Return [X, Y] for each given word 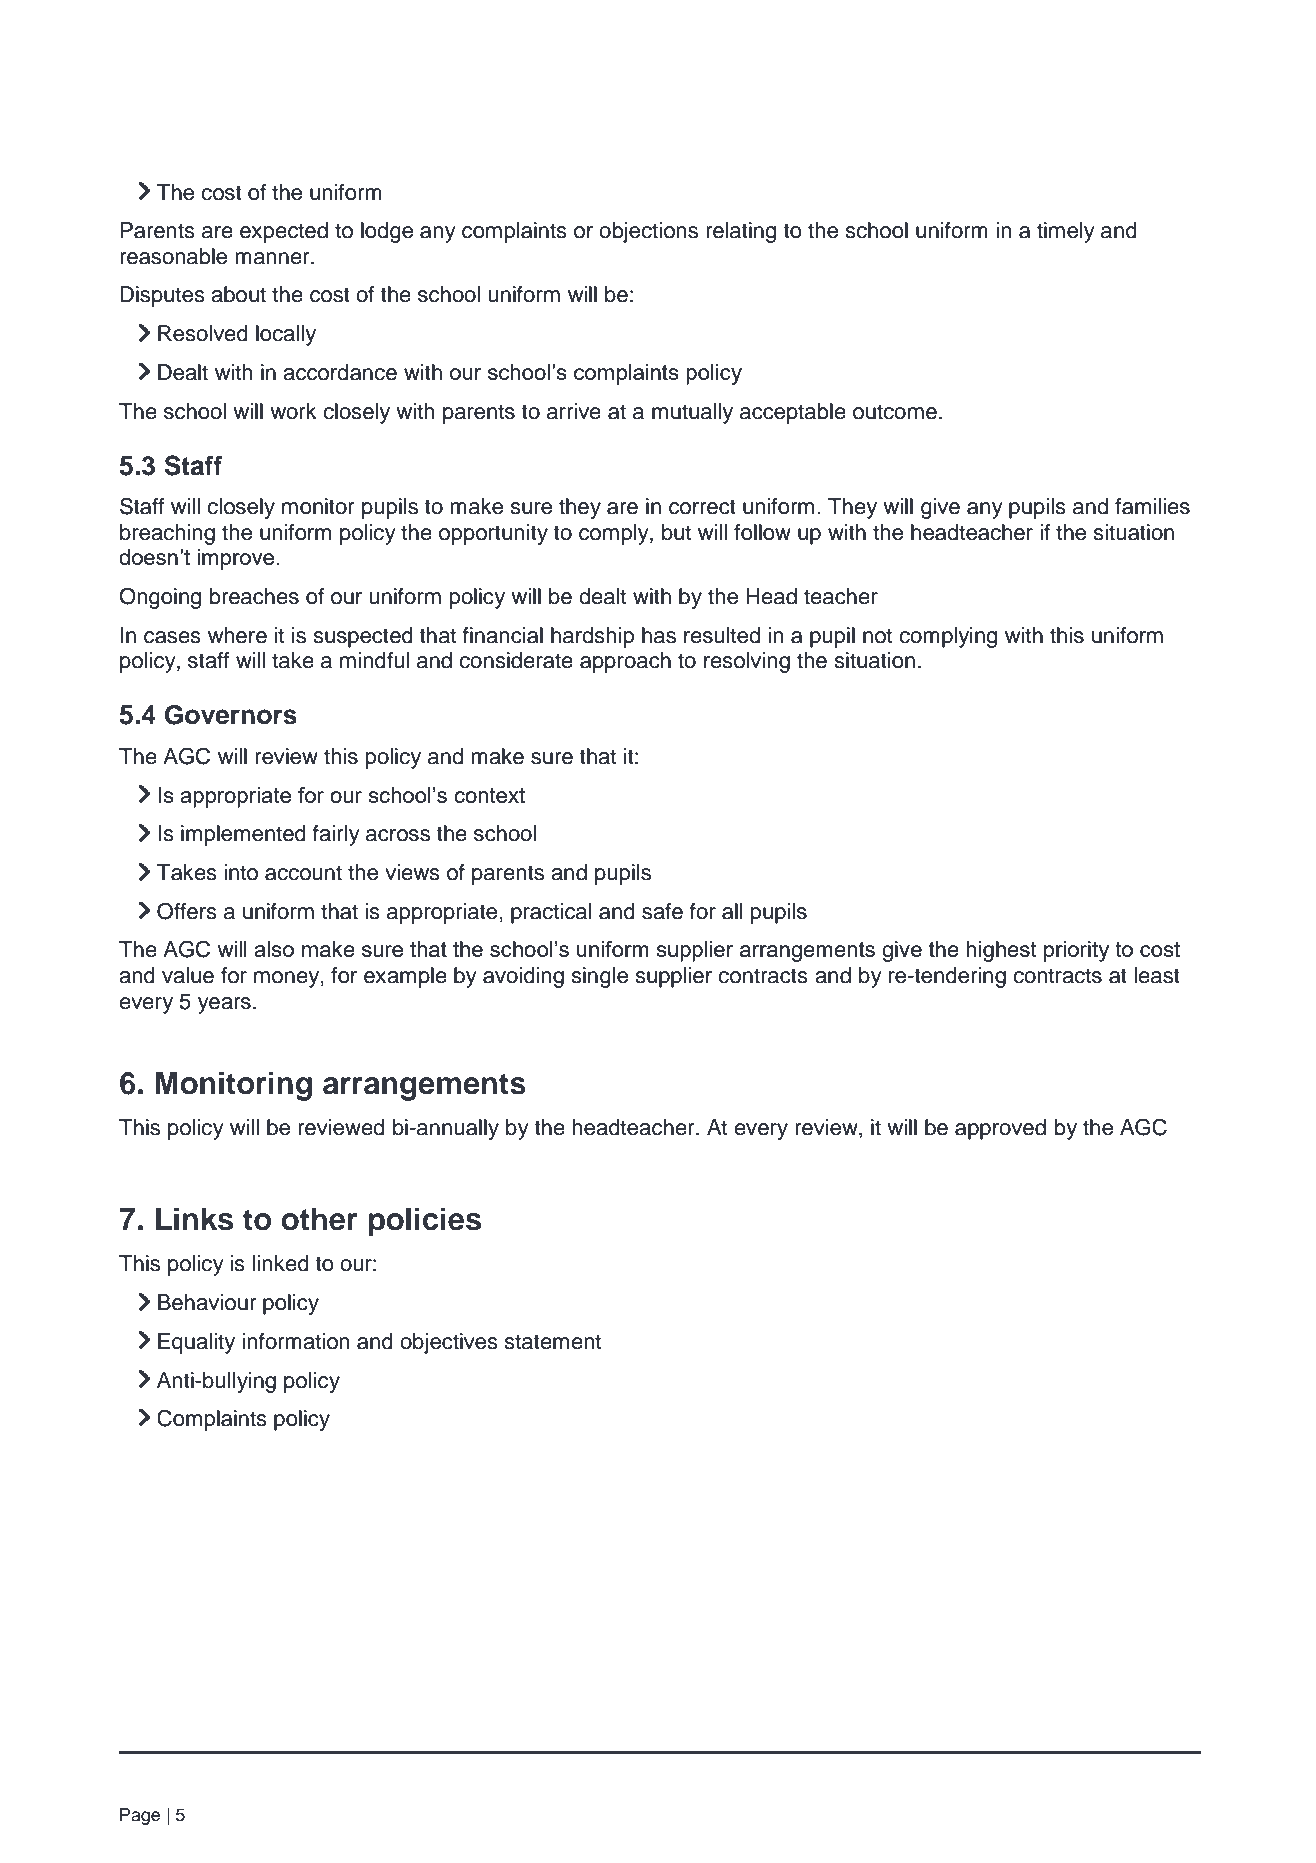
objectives [449, 1343]
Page [140, 1816]
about [238, 294]
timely [1066, 232]
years [224, 1005]
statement [553, 1342]
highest [1001, 951]
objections [648, 232]
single [600, 977]
